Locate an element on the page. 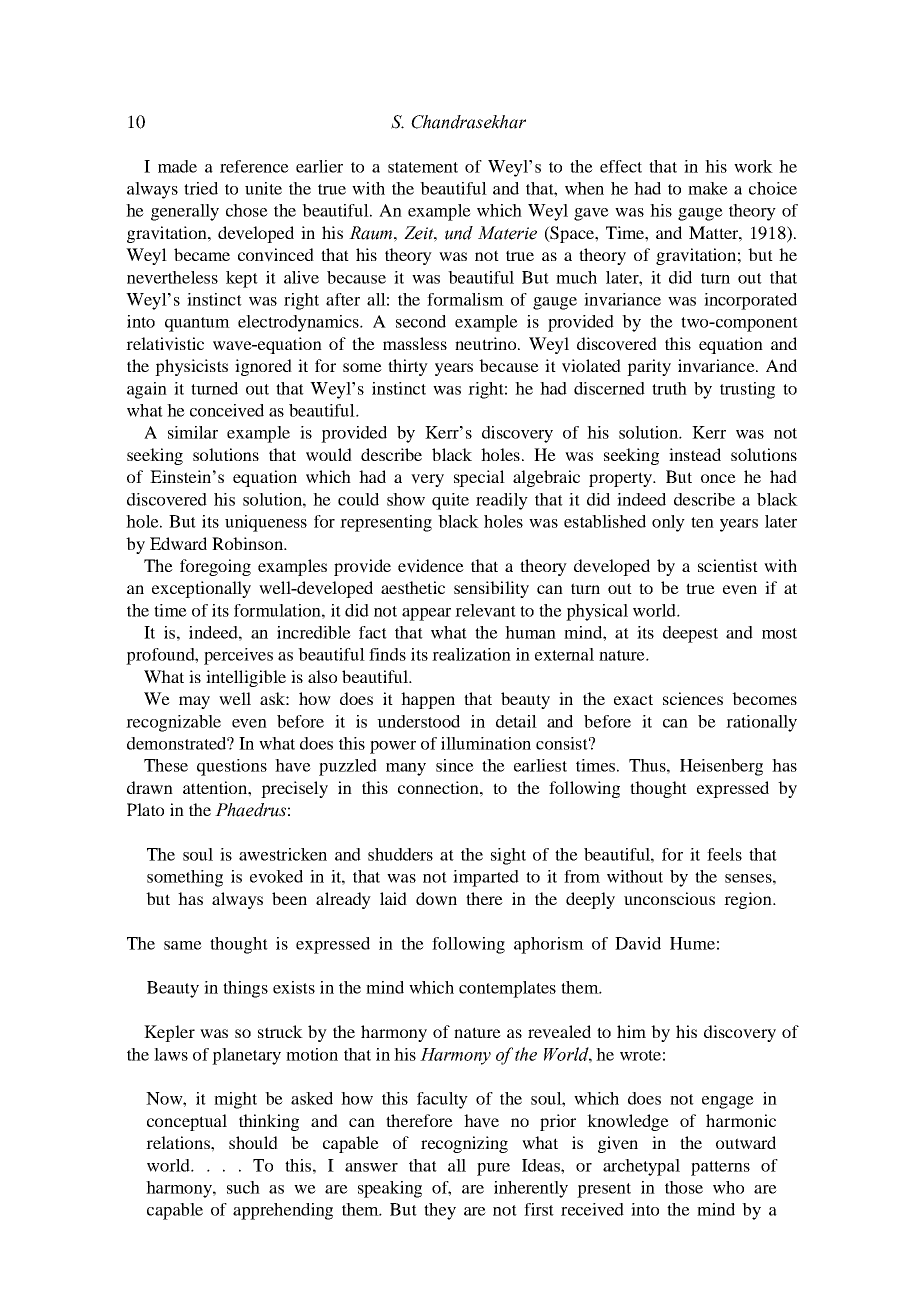  sciences is located at coordinates (693, 698).
